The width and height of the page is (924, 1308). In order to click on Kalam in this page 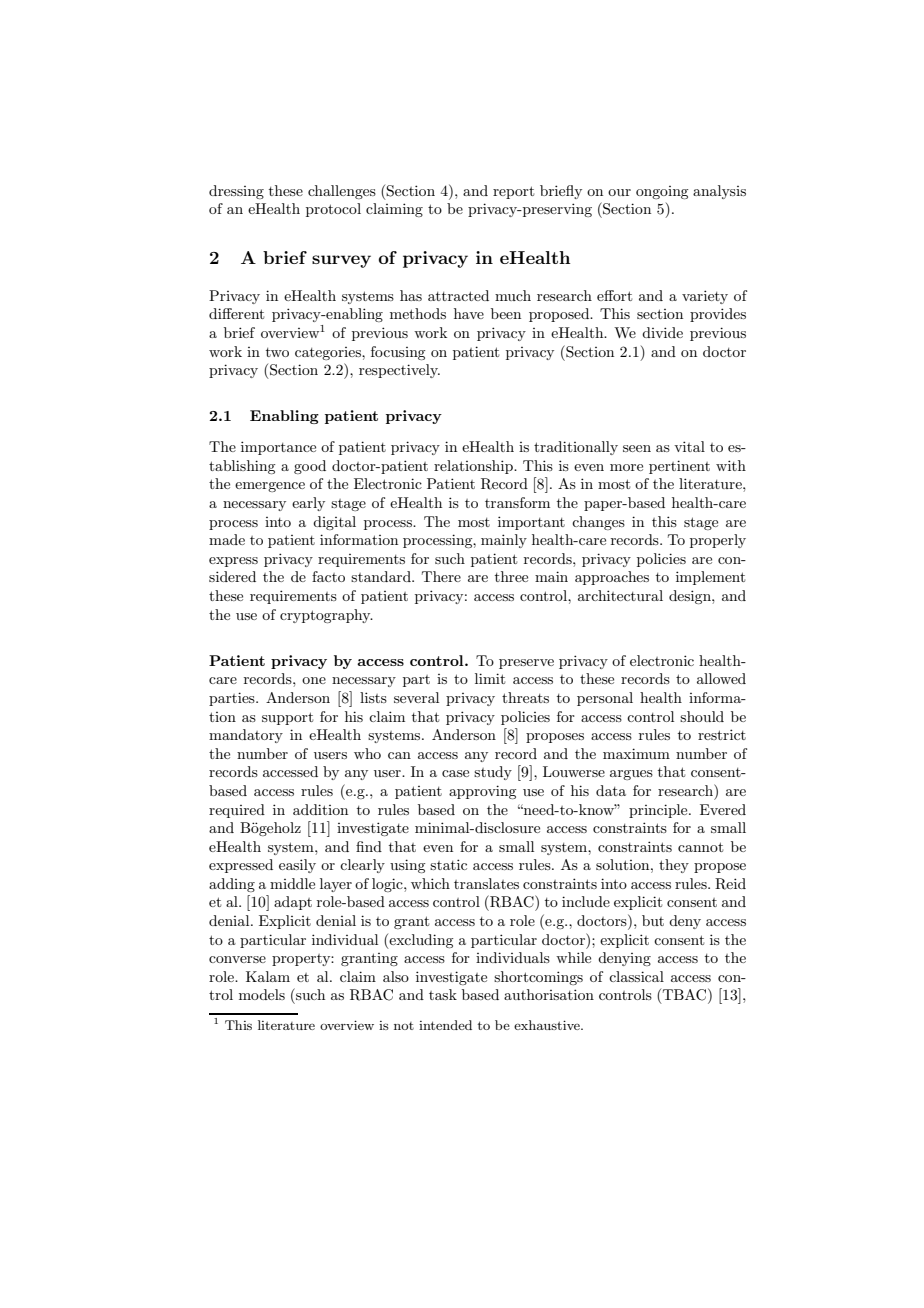, I will do `click(268, 976)`.
